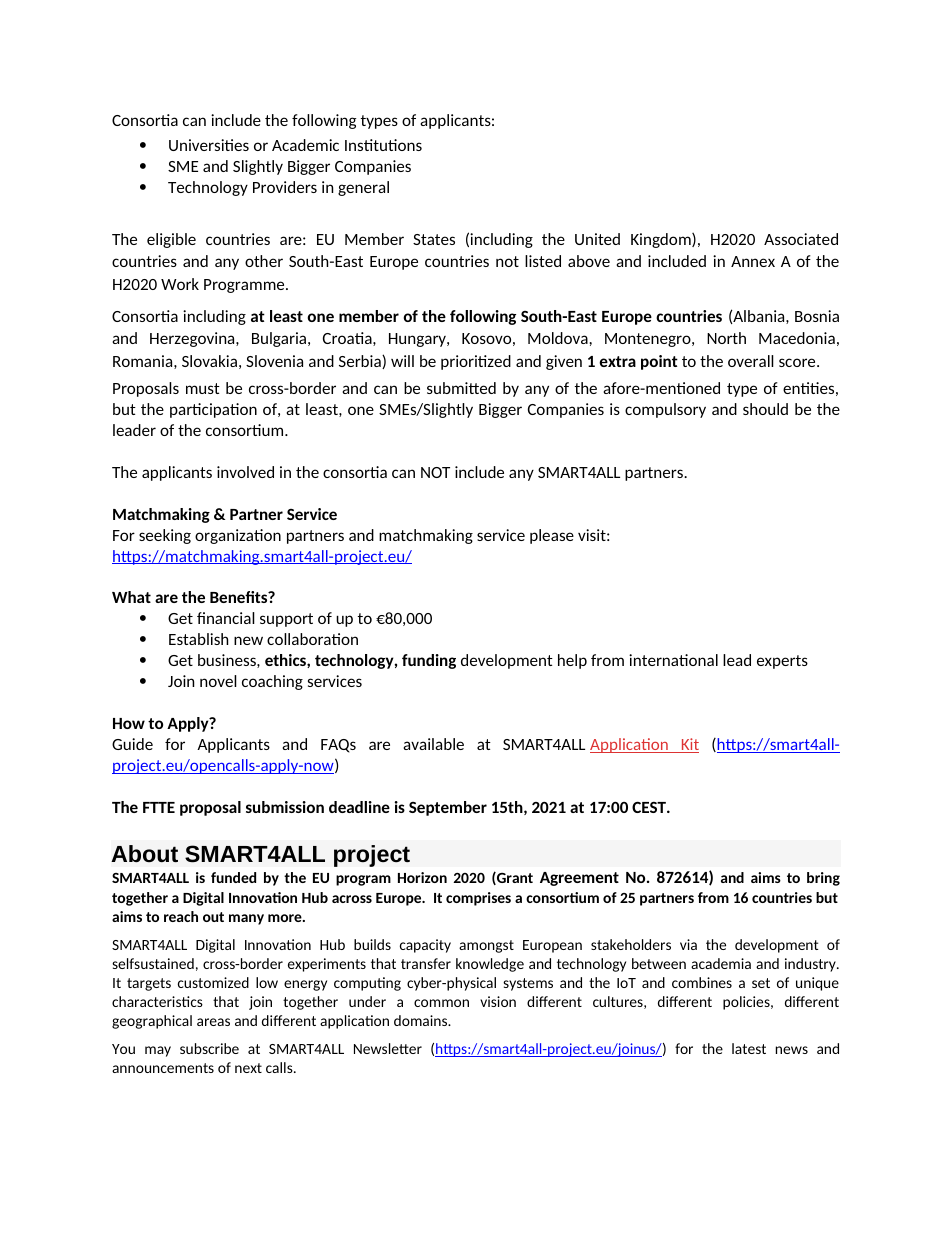 The width and height of the document is (952, 1233). What do you see at coordinates (226, 618) in the document?
I see `financial` at bounding box center [226, 618].
